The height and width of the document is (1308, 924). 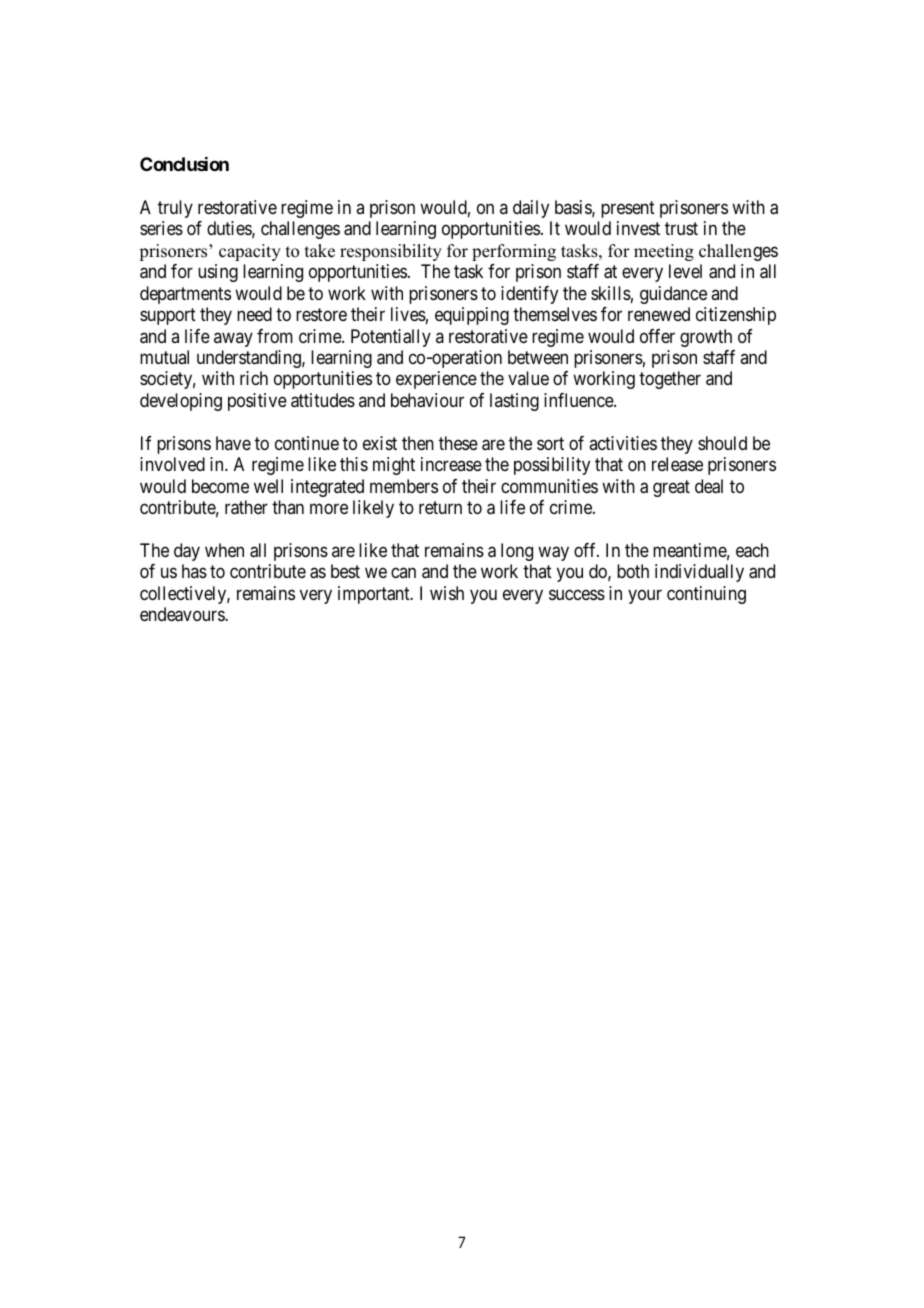 What do you see at coordinates (436, 380) in the document?
I see `experience` at bounding box center [436, 380].
